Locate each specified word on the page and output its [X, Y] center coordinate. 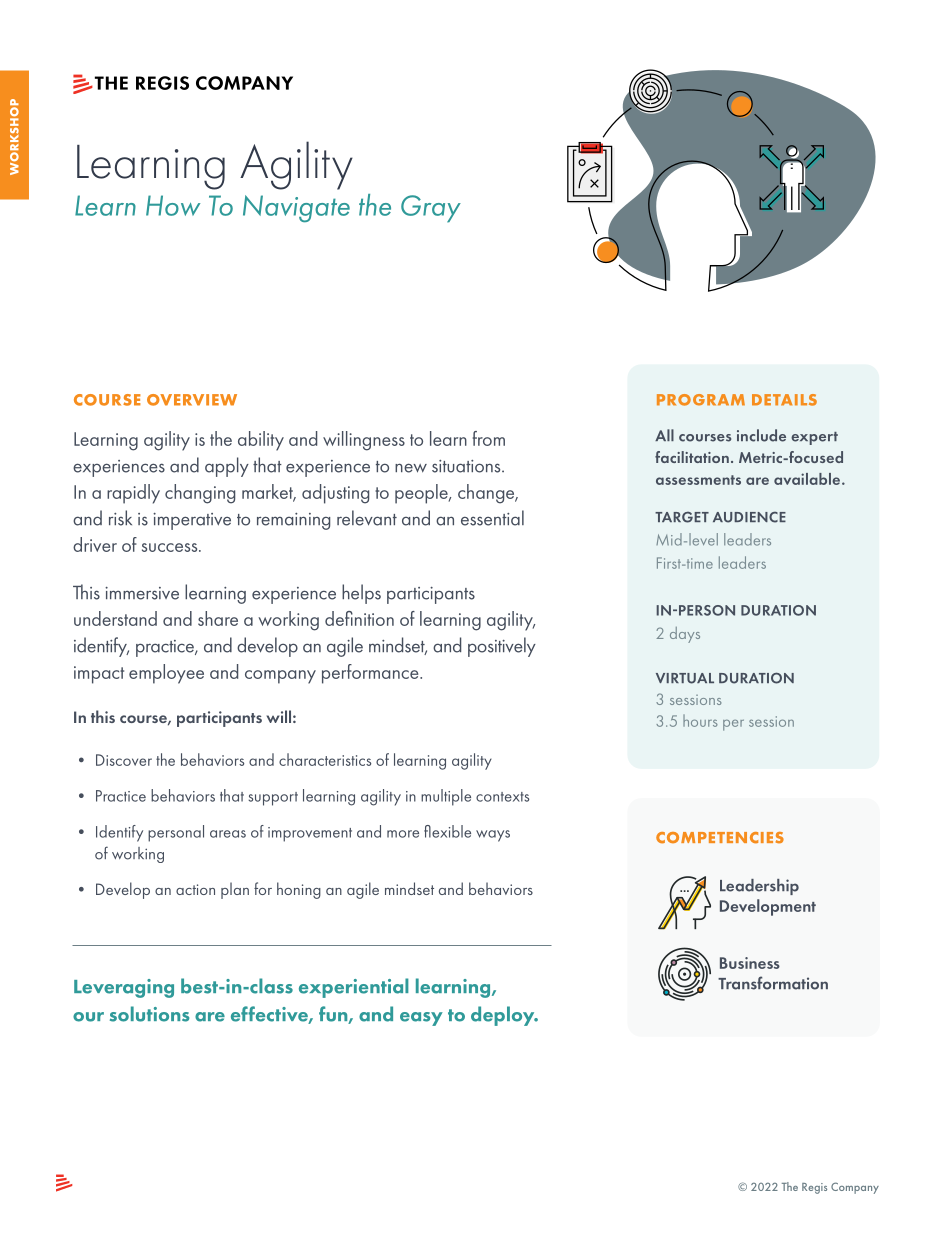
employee [166, 674]
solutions [149, 1014]
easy [421, 1019]
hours [700, 720]
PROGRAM [701, 400]
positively [502, 647]
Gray [431, 209]
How [173, 205]
